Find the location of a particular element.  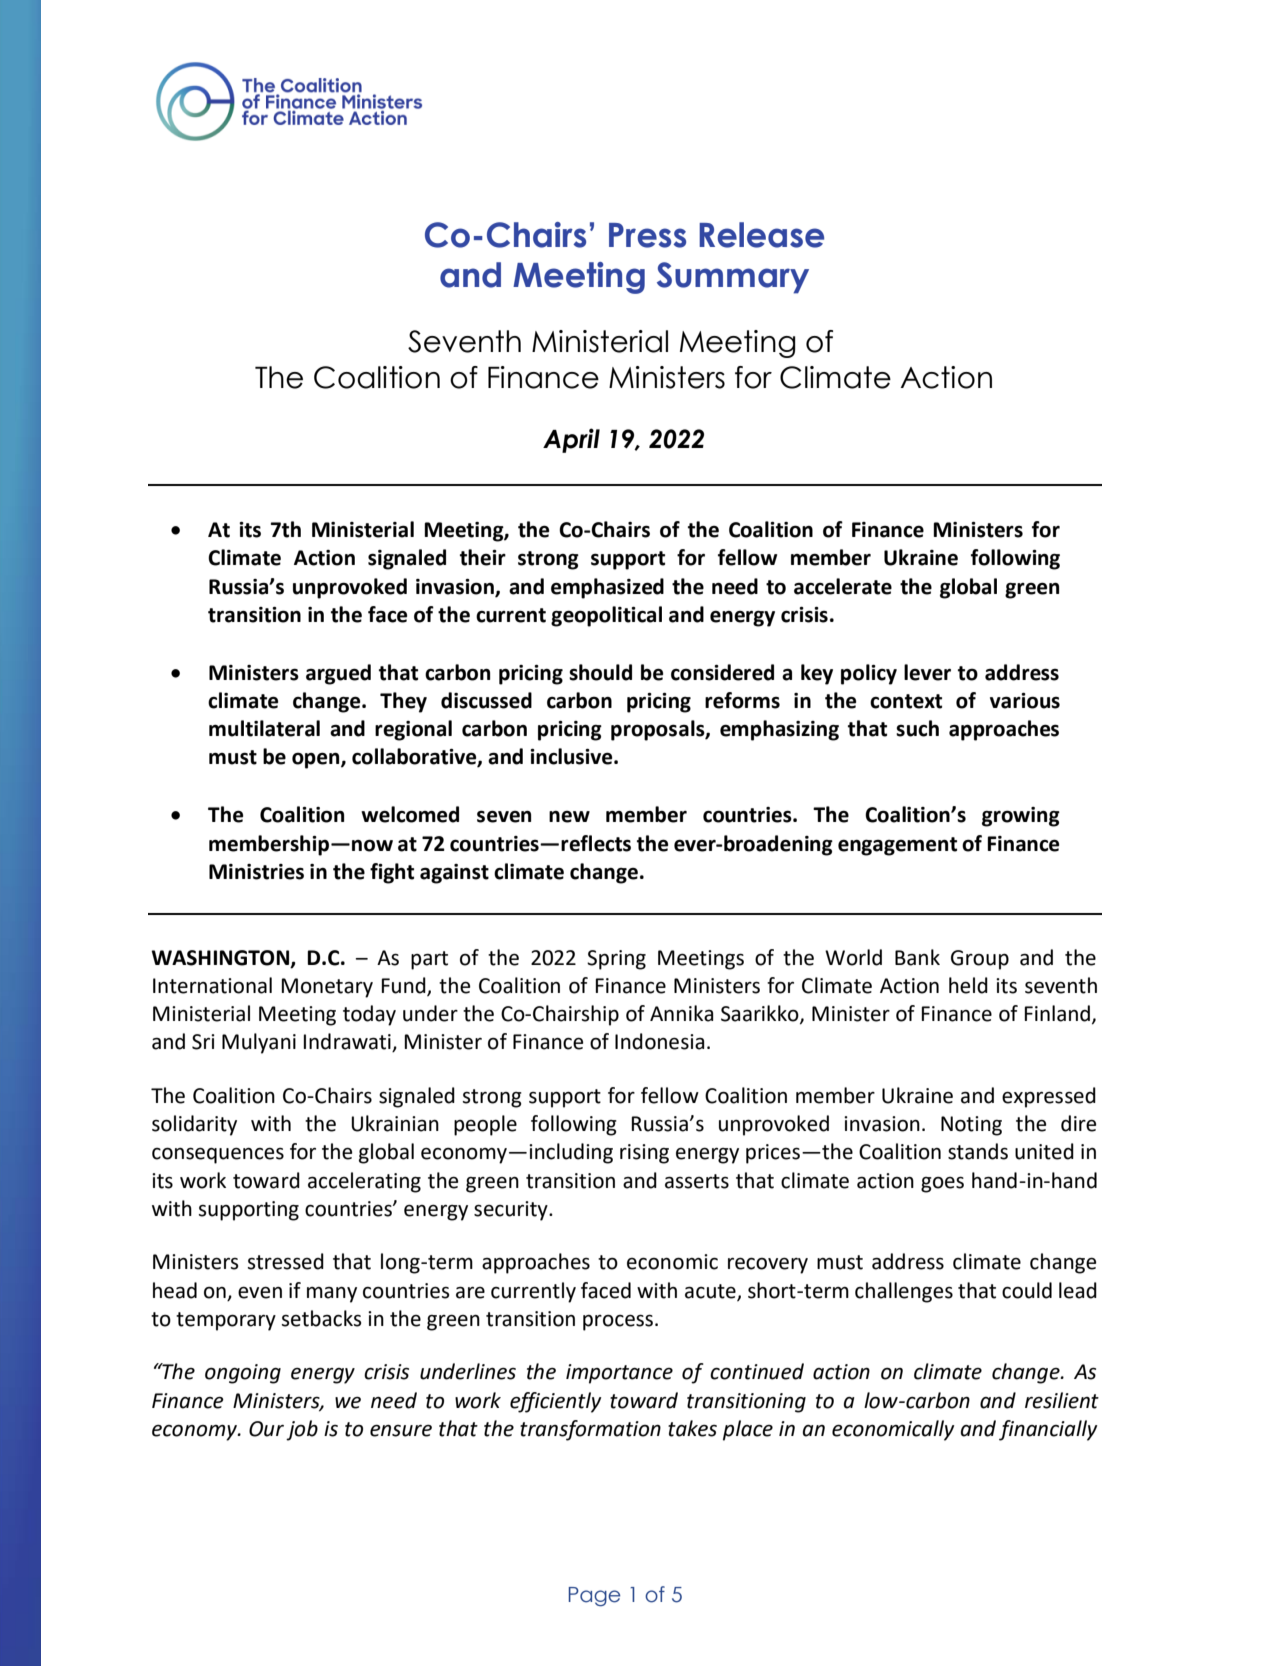

job is located at coordinates (302, 1430).
